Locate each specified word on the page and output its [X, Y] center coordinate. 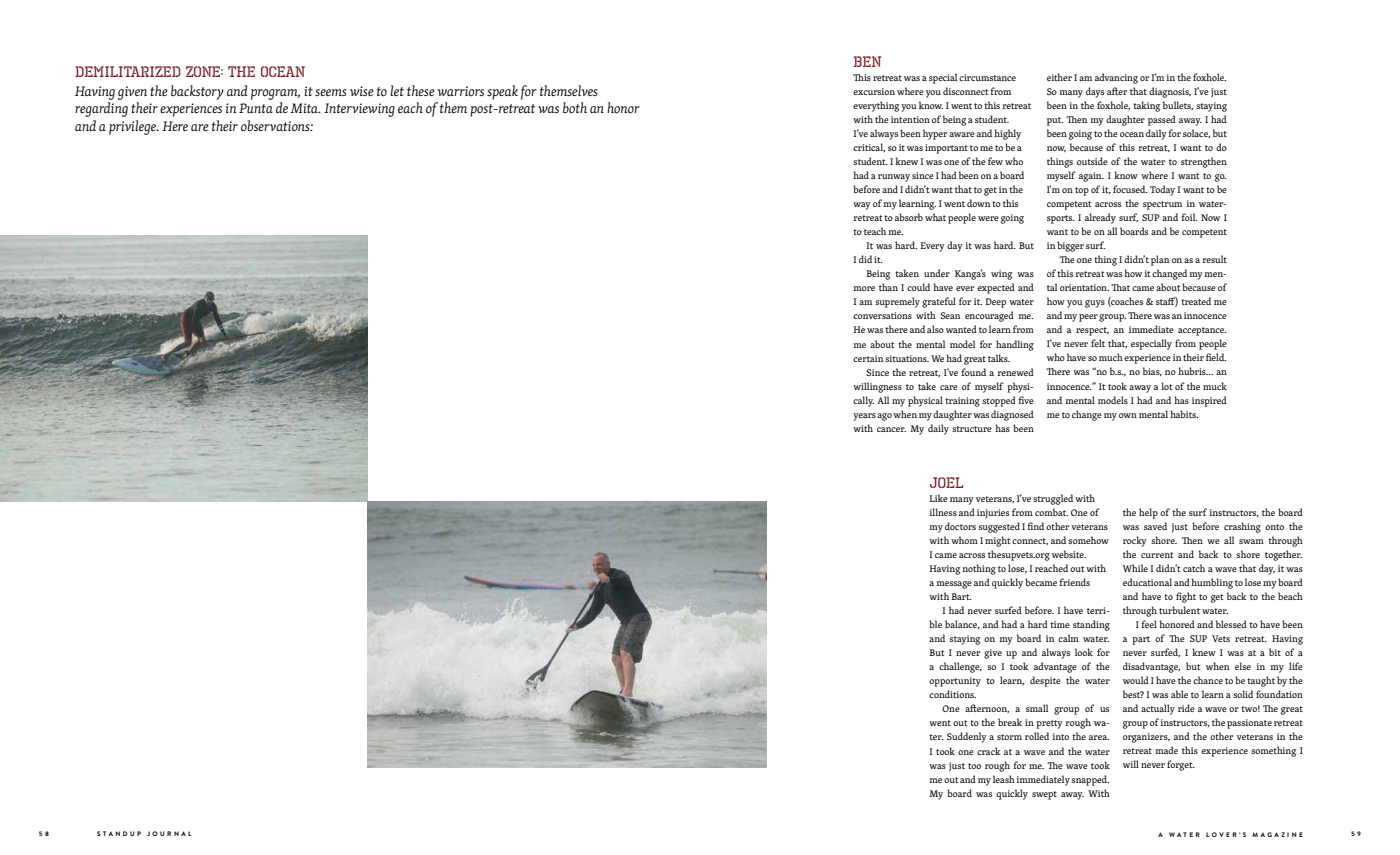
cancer [891, 429]
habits [1184, 414]
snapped [1090, 780]
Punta [256, 108]
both [575, 108]
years [864, 417]
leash [1004, 779]
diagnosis [1170, 92]
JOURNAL [169, 833]
